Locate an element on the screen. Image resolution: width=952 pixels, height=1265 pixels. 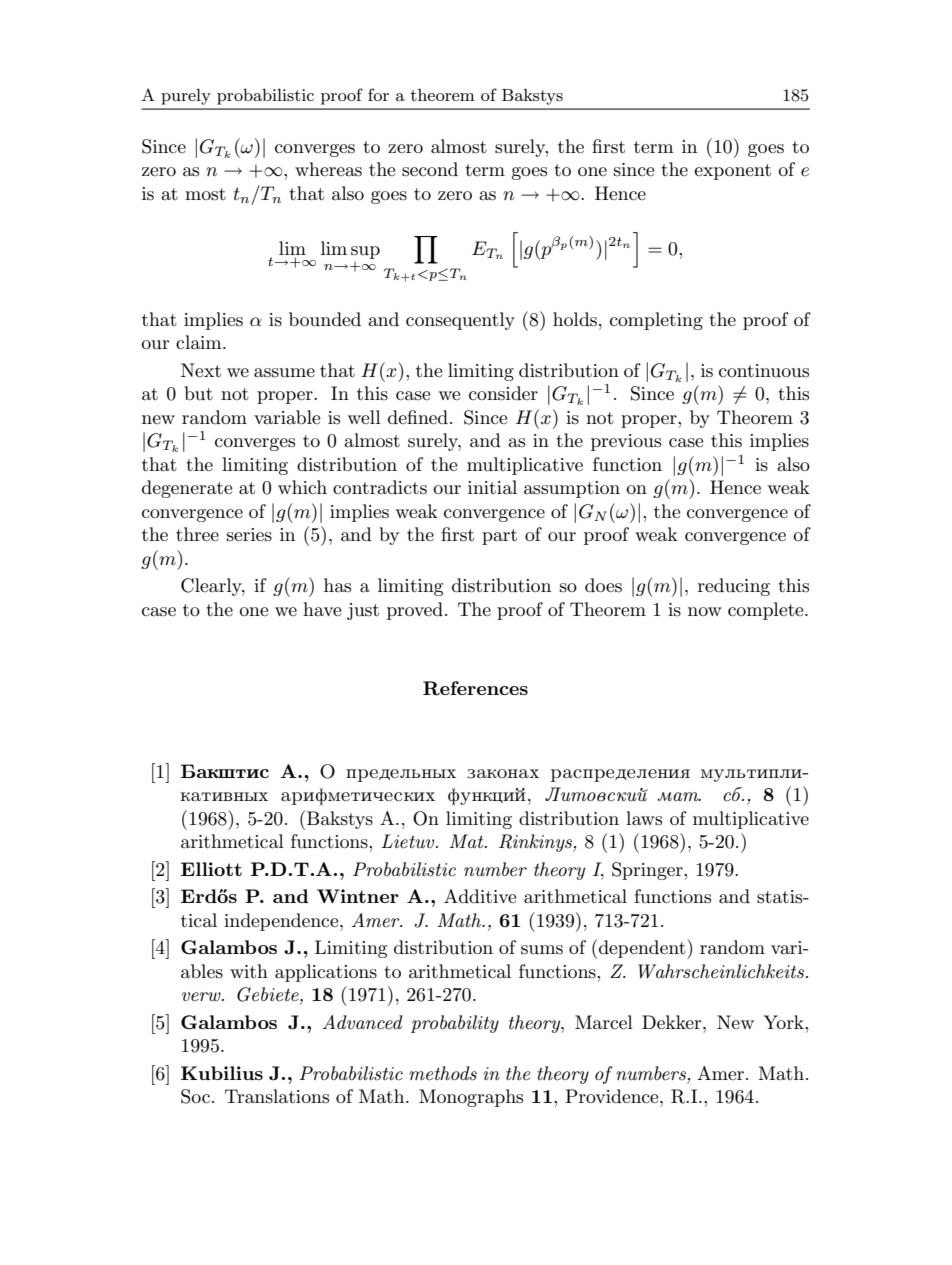
consider is located at coordinates (503, 393).
